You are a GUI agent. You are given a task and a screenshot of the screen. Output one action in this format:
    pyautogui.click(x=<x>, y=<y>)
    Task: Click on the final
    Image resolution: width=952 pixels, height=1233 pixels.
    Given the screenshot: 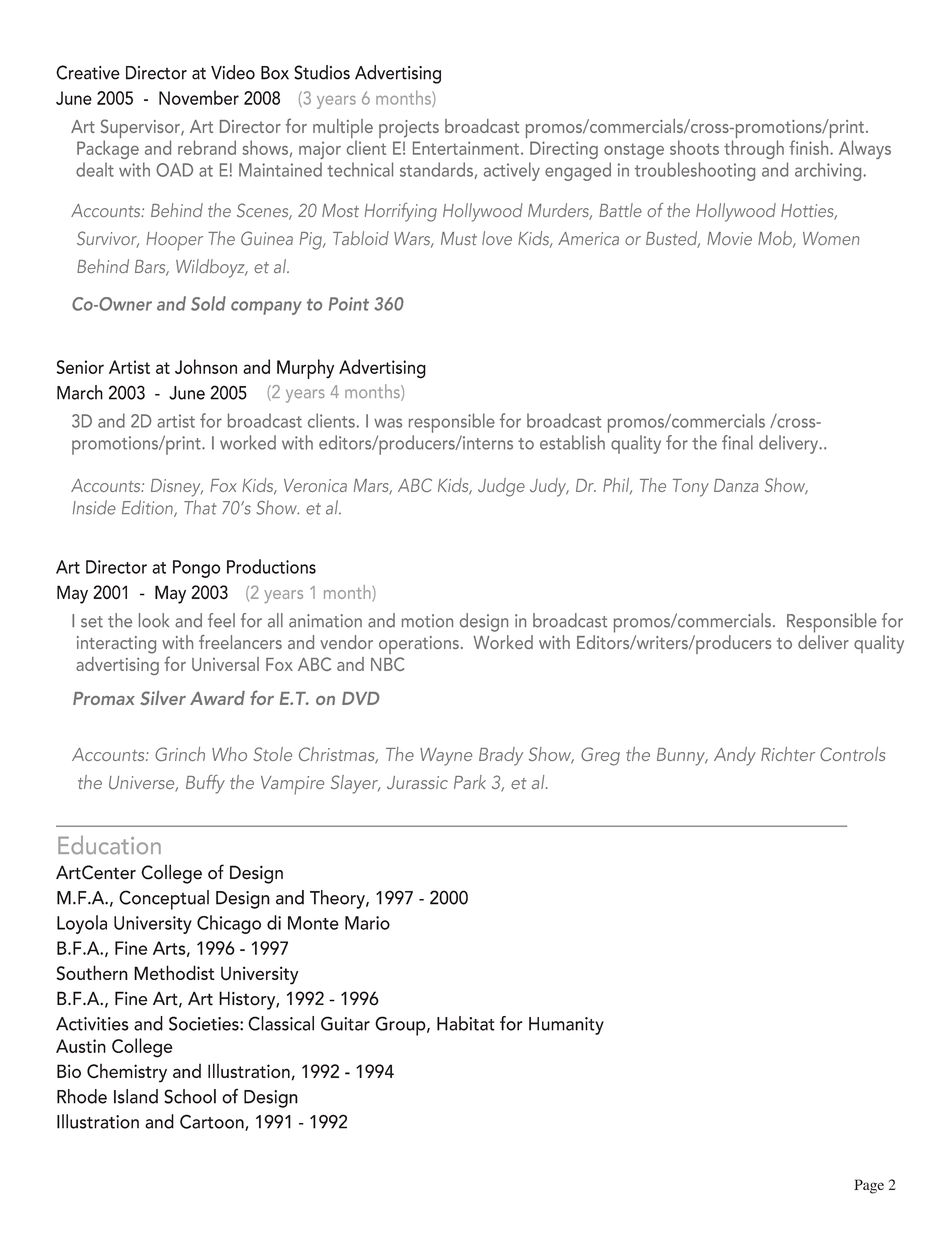 What is the action you would take?
    pyautogui.click(x=737, y=442)
